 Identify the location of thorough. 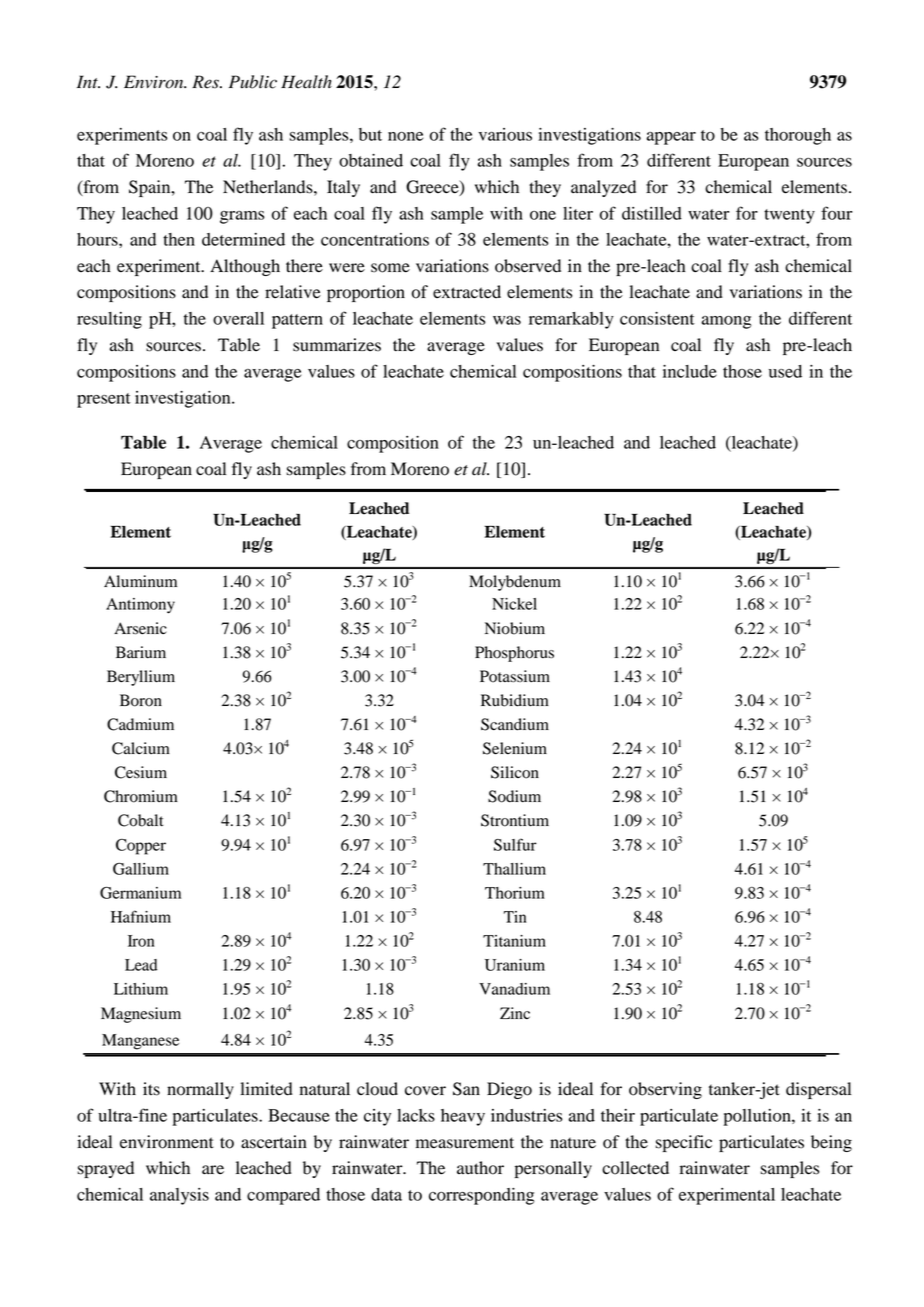
(798, 136).
